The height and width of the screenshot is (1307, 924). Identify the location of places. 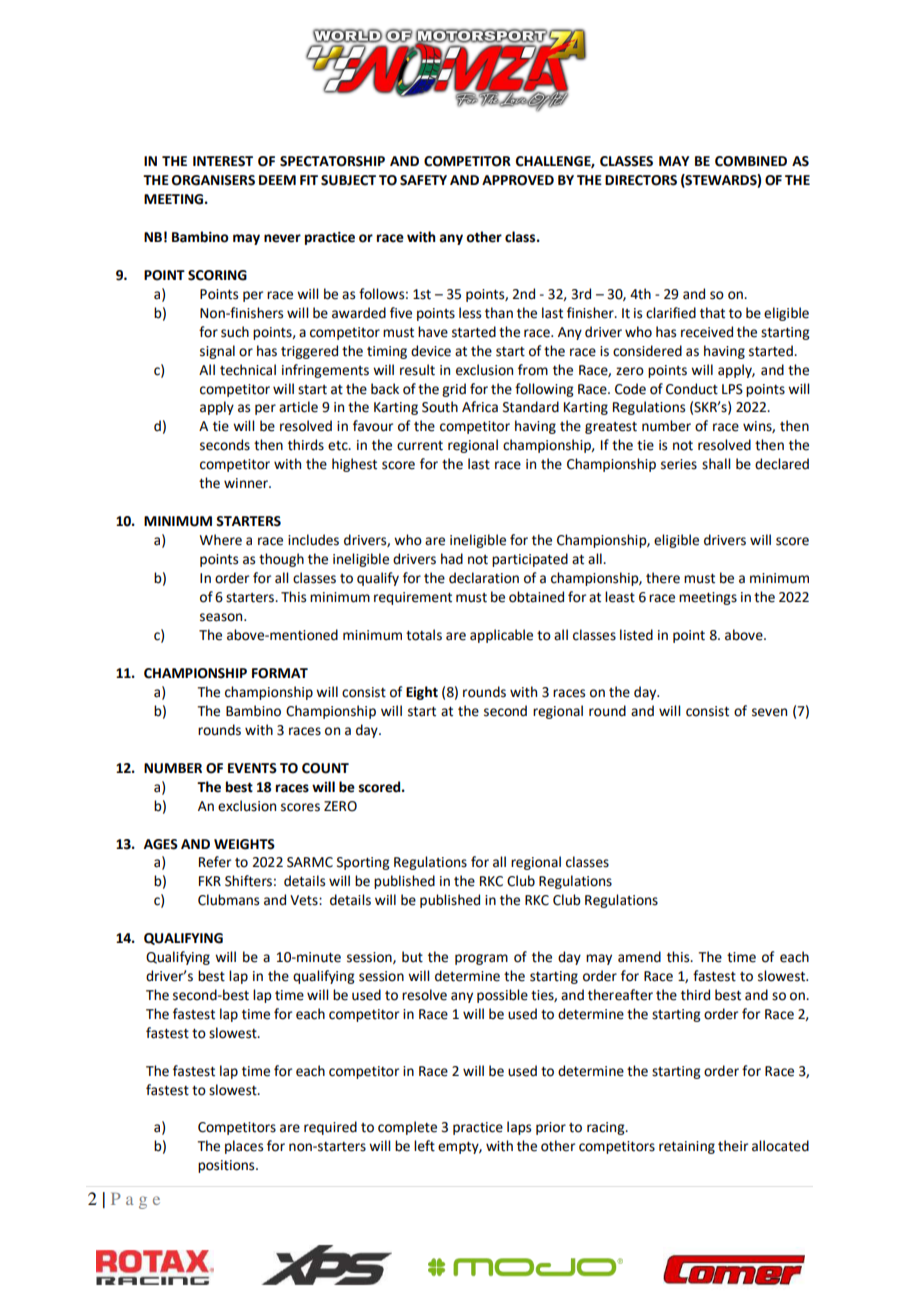
(244, 1147).
